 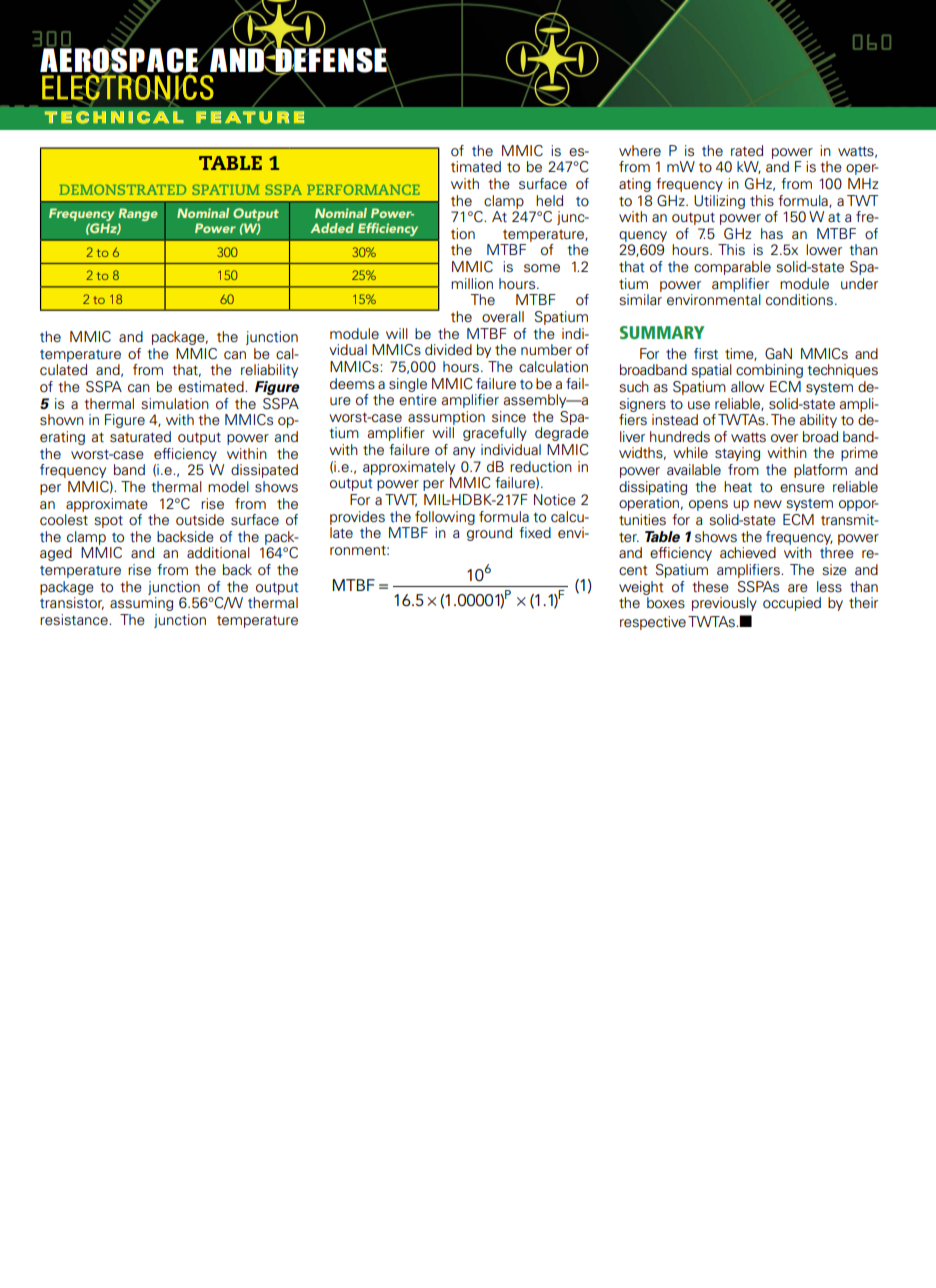 I want to click on where, so click(x=640, y=151).
